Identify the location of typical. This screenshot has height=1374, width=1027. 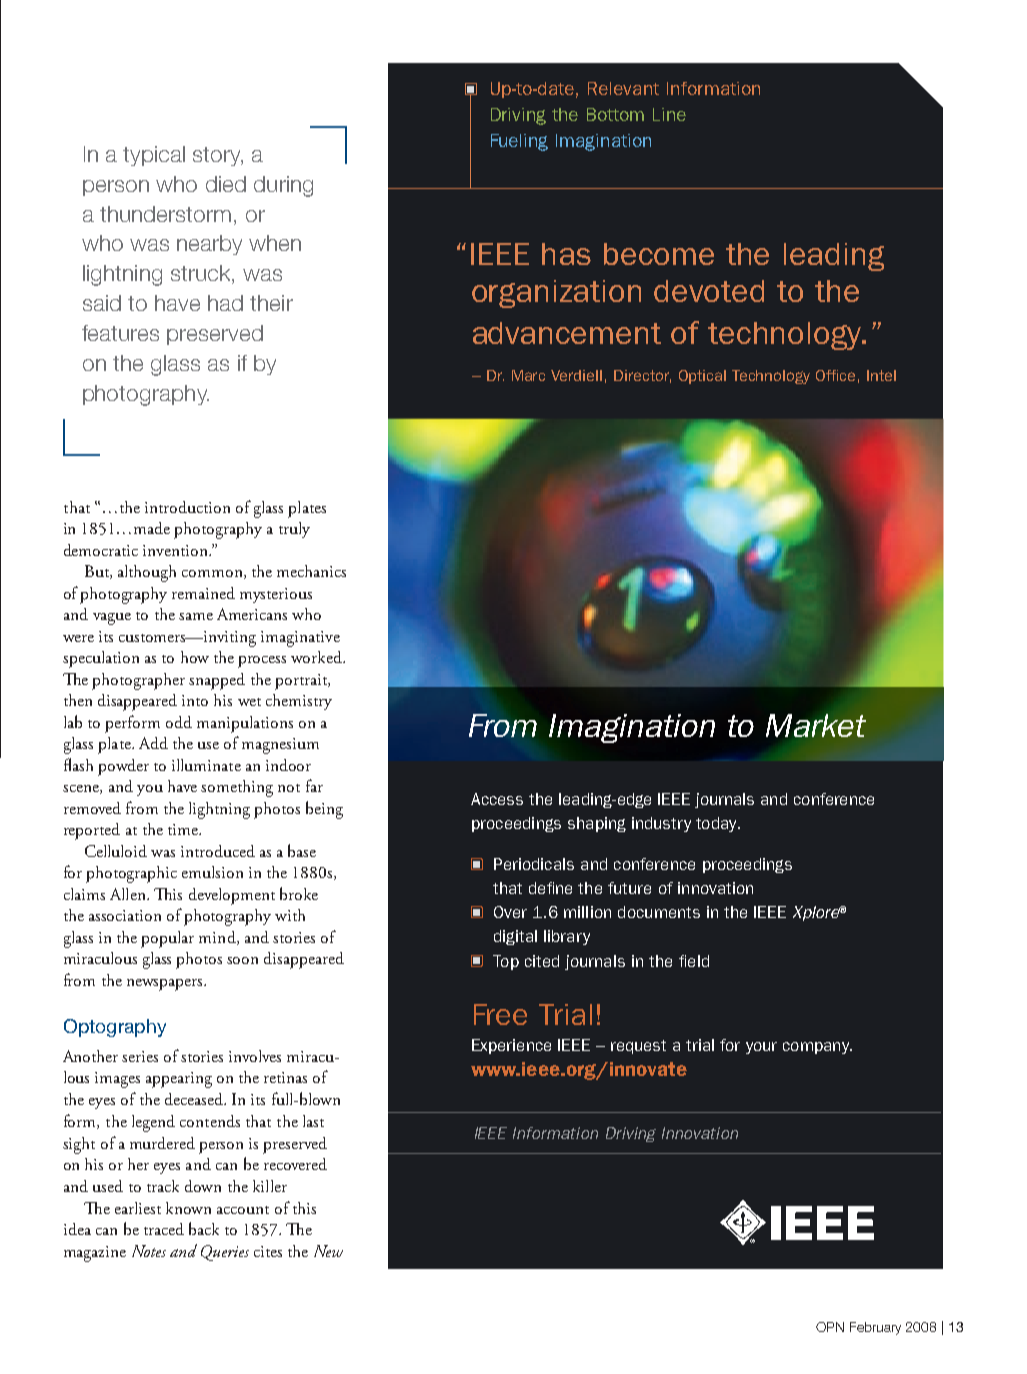
(154, 156).
